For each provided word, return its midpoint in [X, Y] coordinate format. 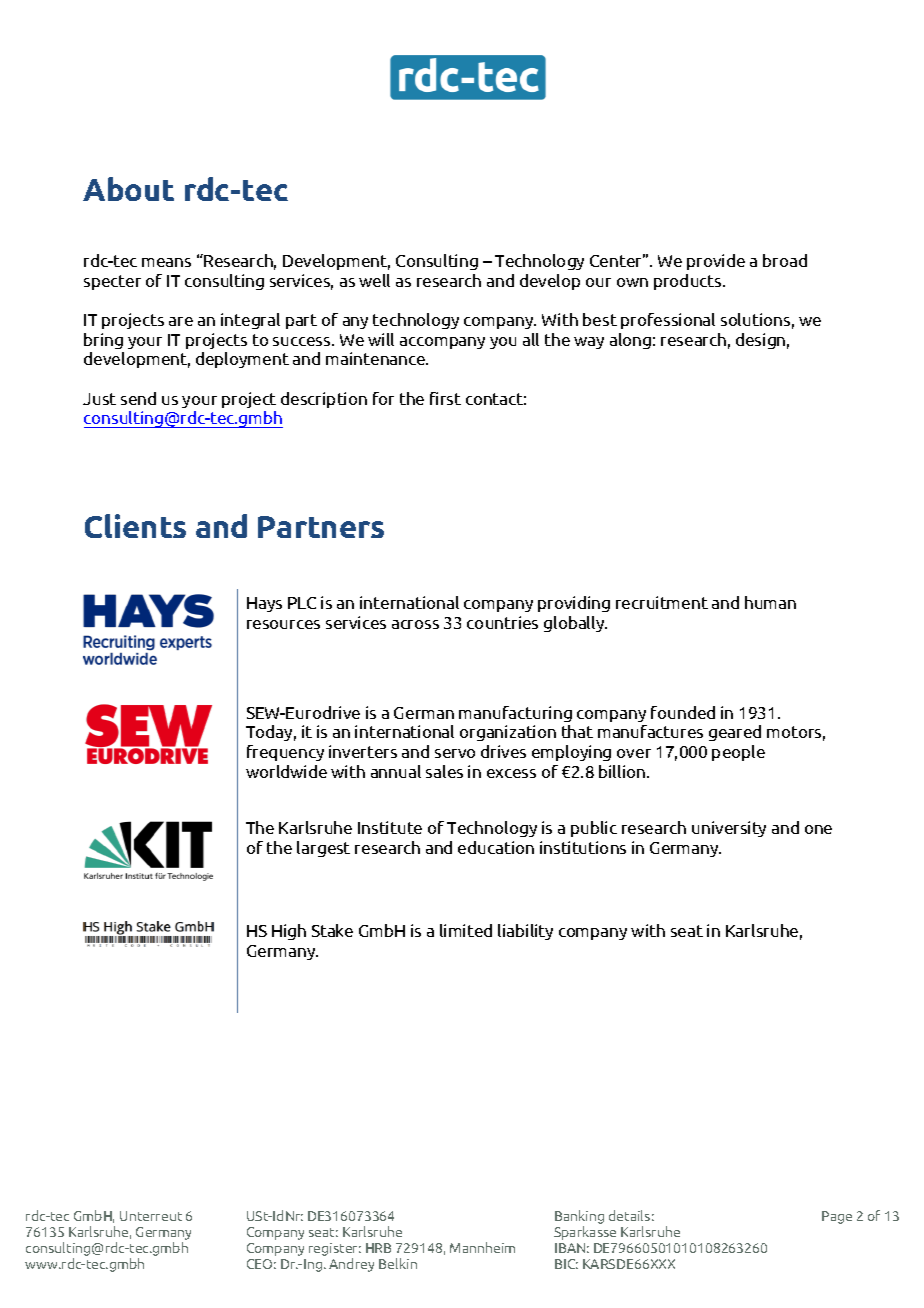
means [166, 262]
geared [735, 733]
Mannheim [482, 1247]
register [335, 1251]
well [374, 280]
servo [455, 753]
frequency [285, 753]
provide [716, 262]
